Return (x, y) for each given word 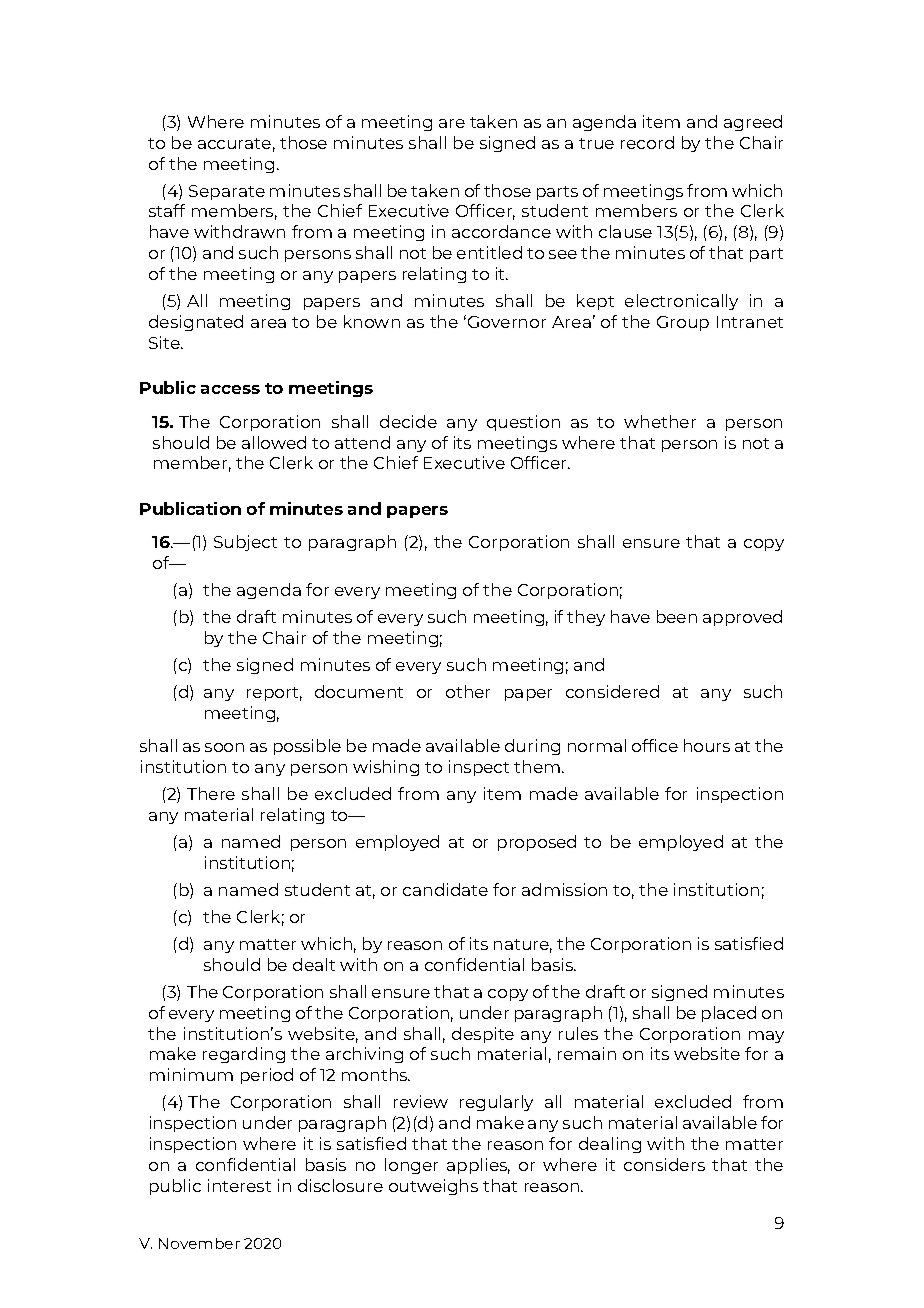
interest (239, 1185)
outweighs (433, 1187)
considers (664, 1164)
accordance (501, 231)
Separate (227, 192)
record (647, 142)
